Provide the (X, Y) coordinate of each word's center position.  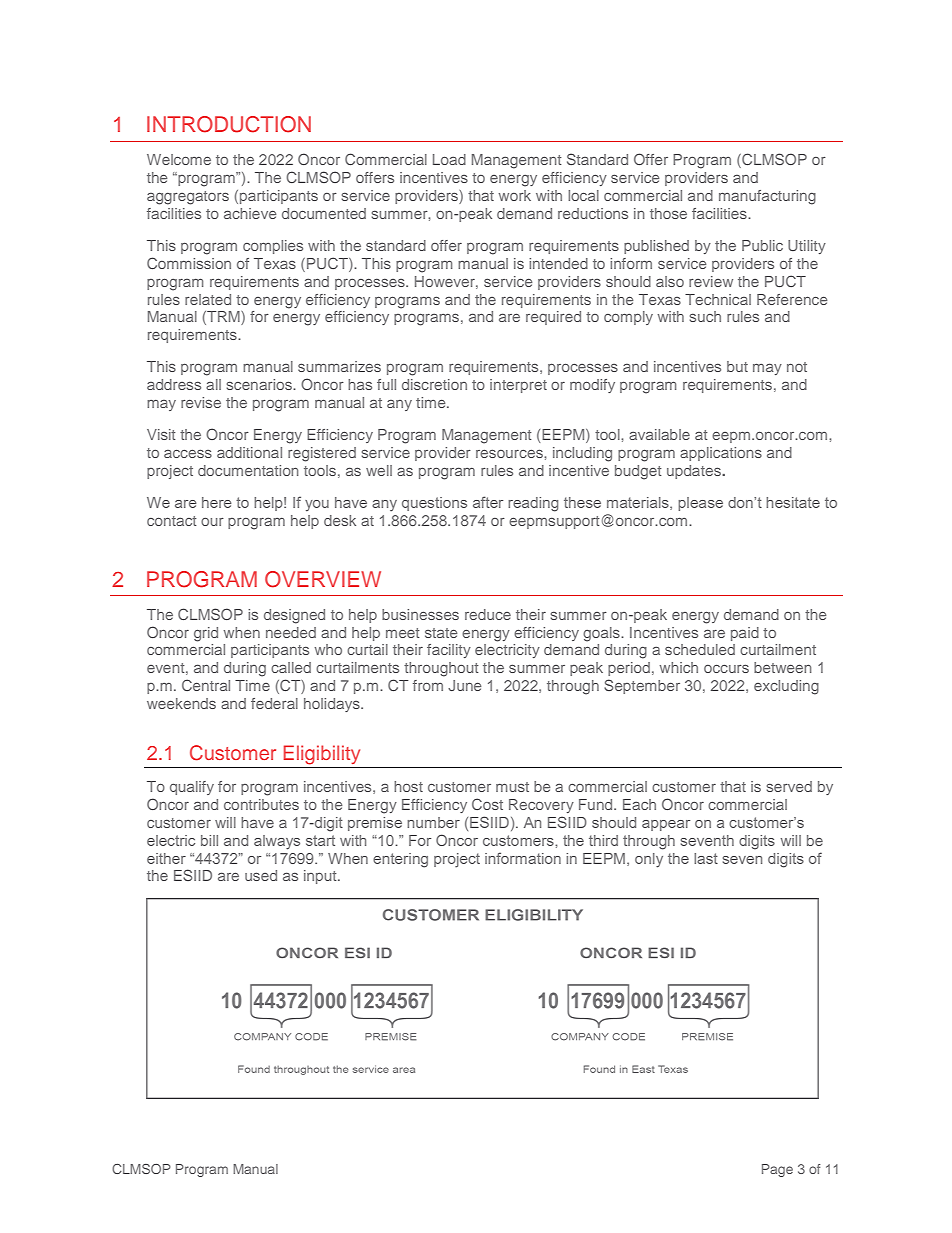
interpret (518, 386)
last (706, 858)
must (512, 787)
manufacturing (767, 197)
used (261, 875)
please (700, 504)
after (488, 502)
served (789, 786)
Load (449, 159)
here (217, 502)
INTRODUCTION (229, 124)
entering (400, 860)
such (705, 316)
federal (274, 703)
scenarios (260, 384)
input (321, 877)
